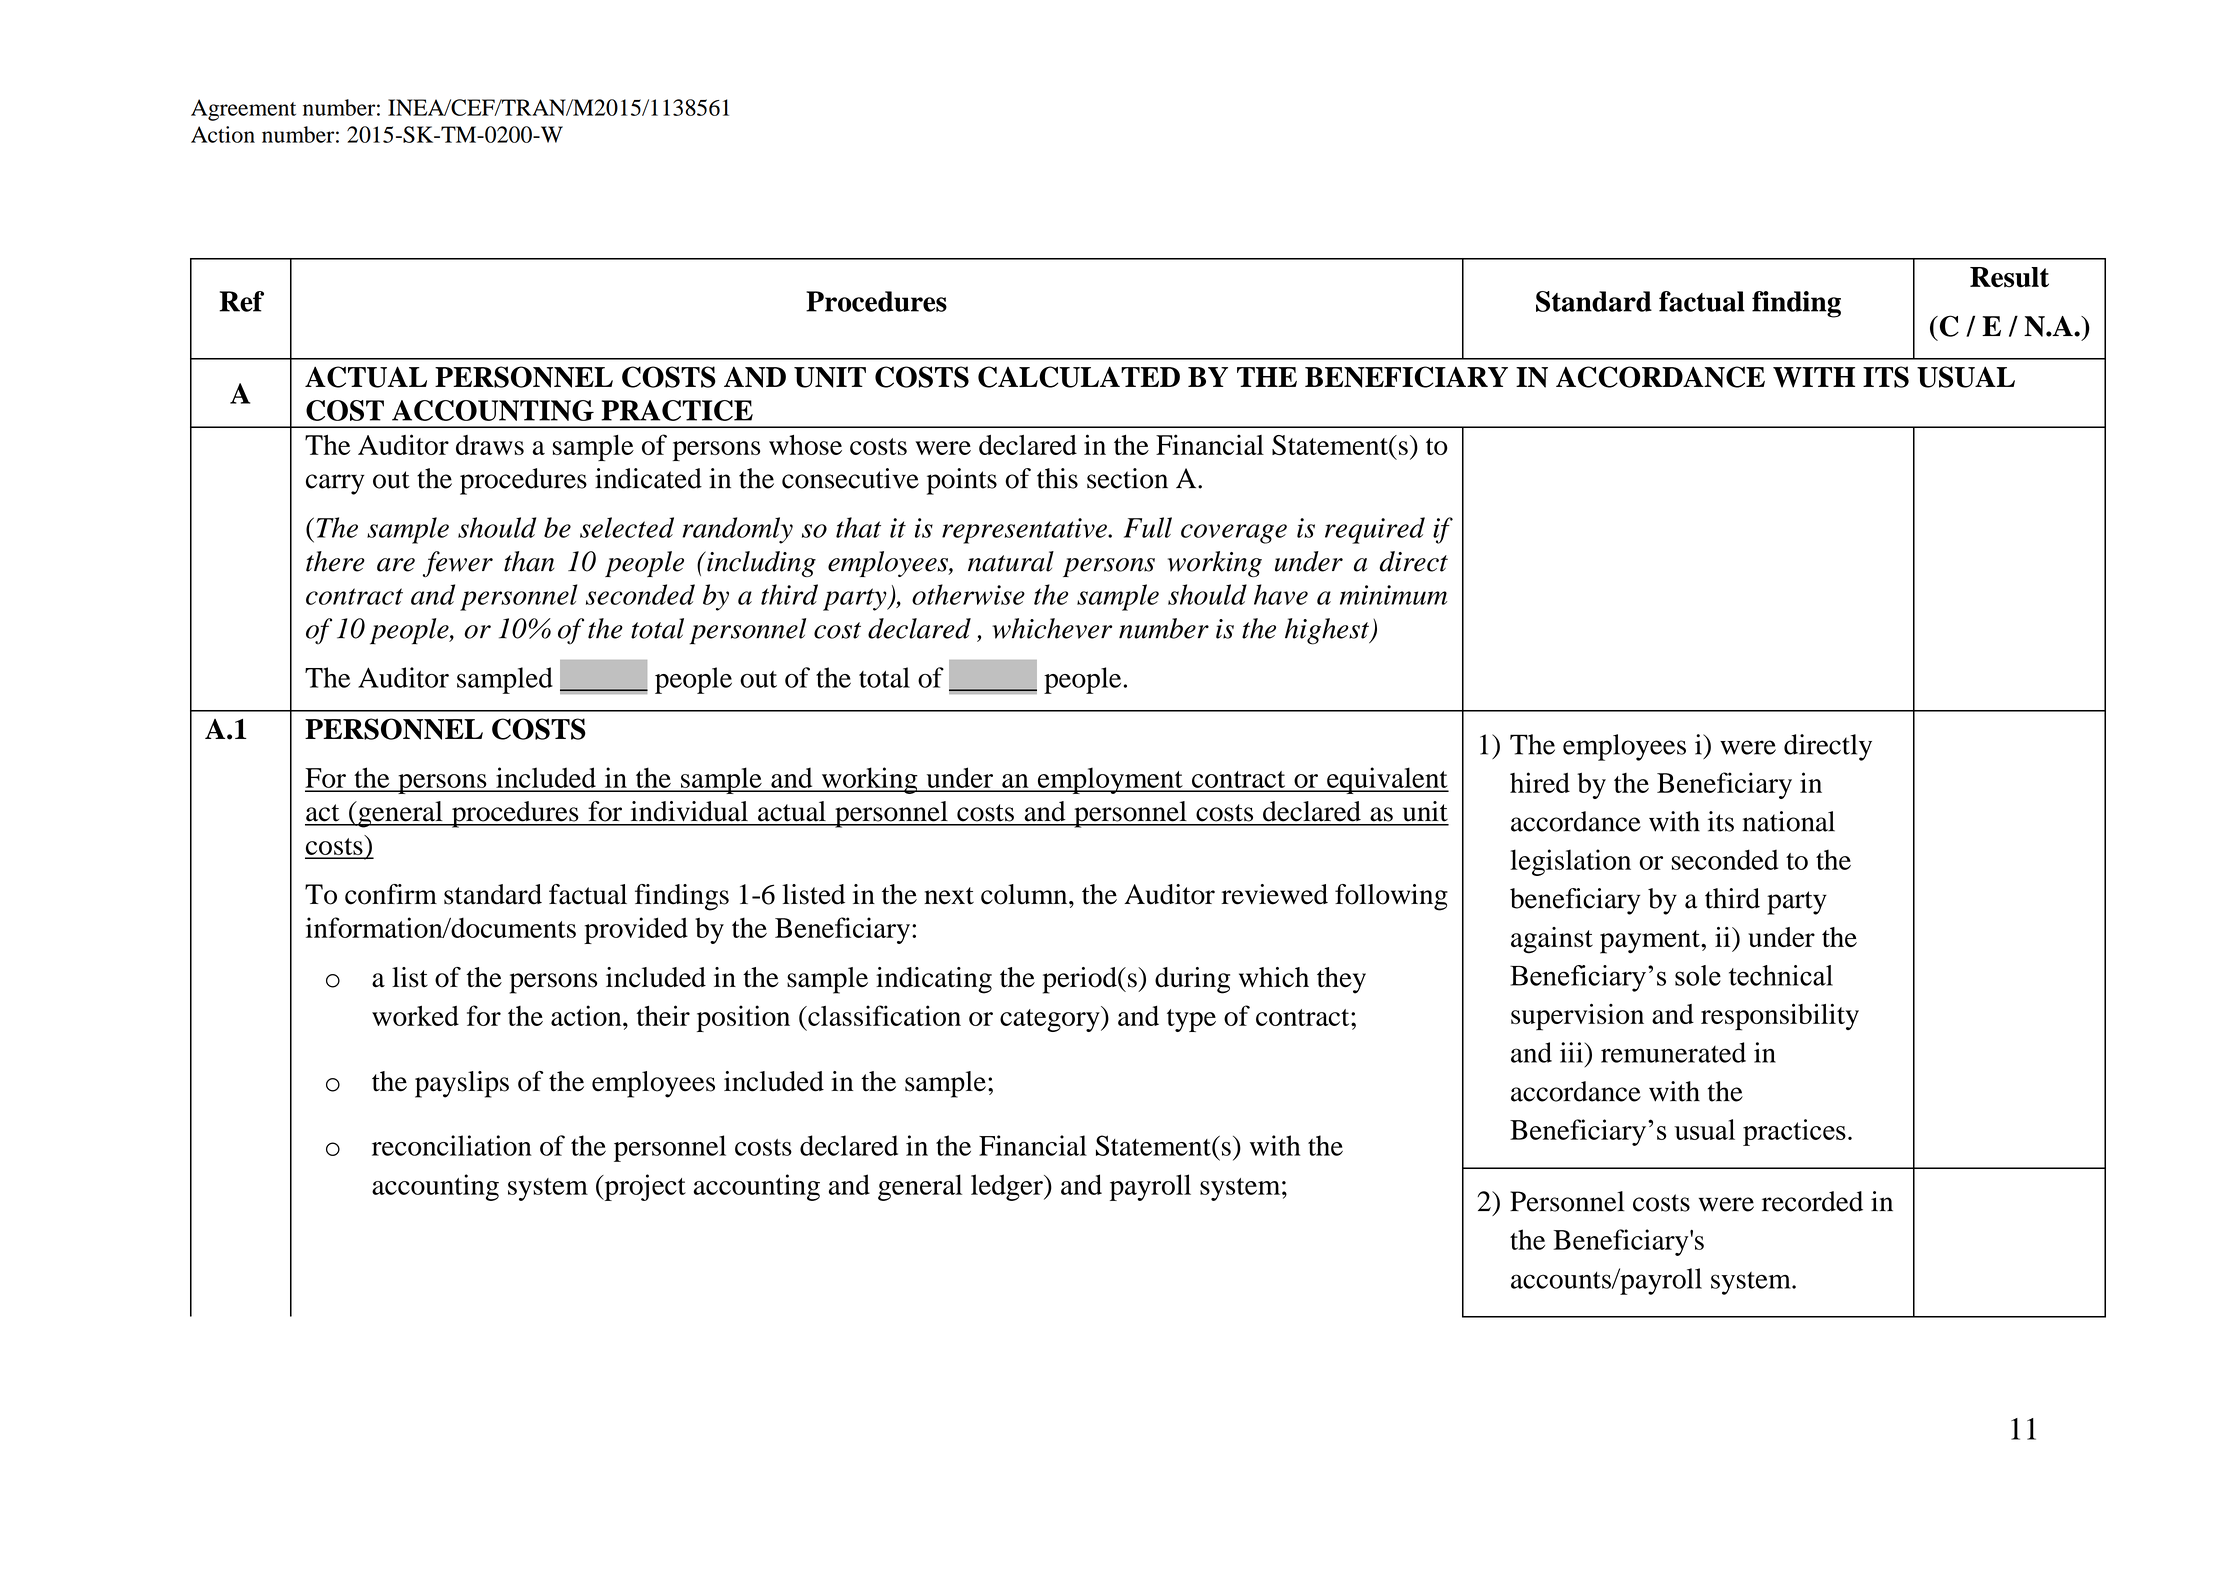 This screenshot has height=1577, width=2230. Describe the element at coordinates (243, 110) in the screenshot. I see `Agreement` at that location.
